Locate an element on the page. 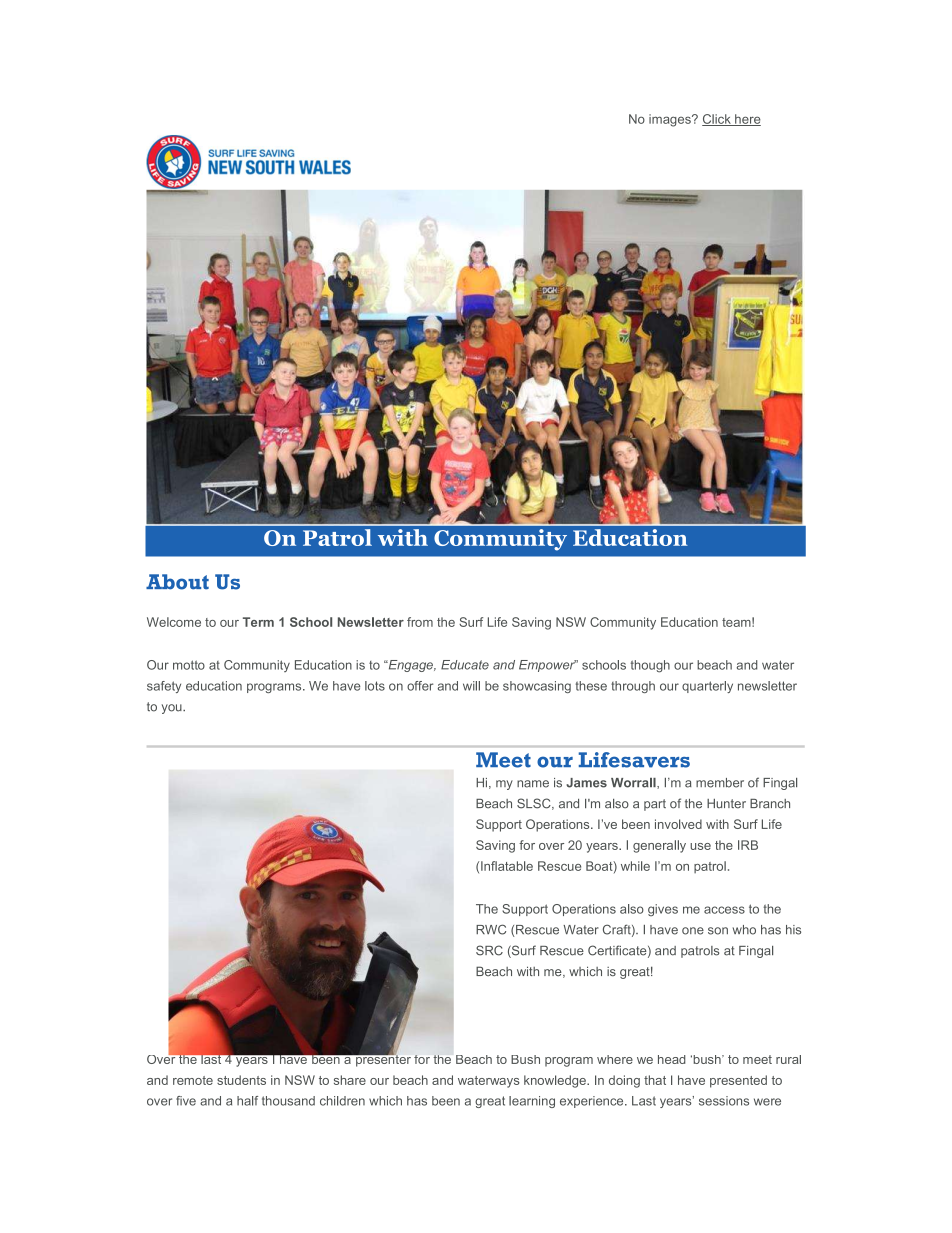  students is located at coordinates (241, 1080).
